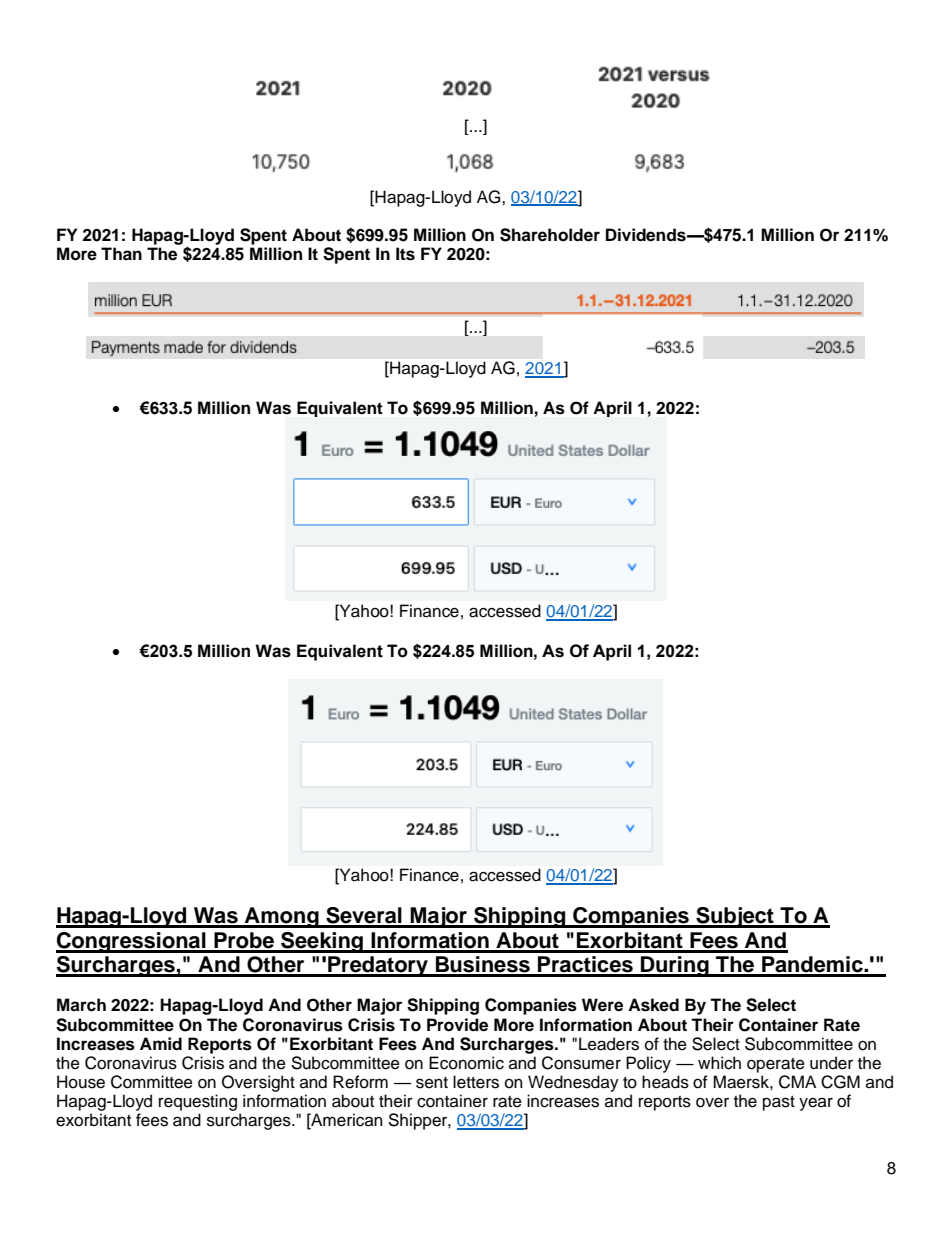 The height and width of the document is (1233, 952). I want to click on During, so click(675, 966).
